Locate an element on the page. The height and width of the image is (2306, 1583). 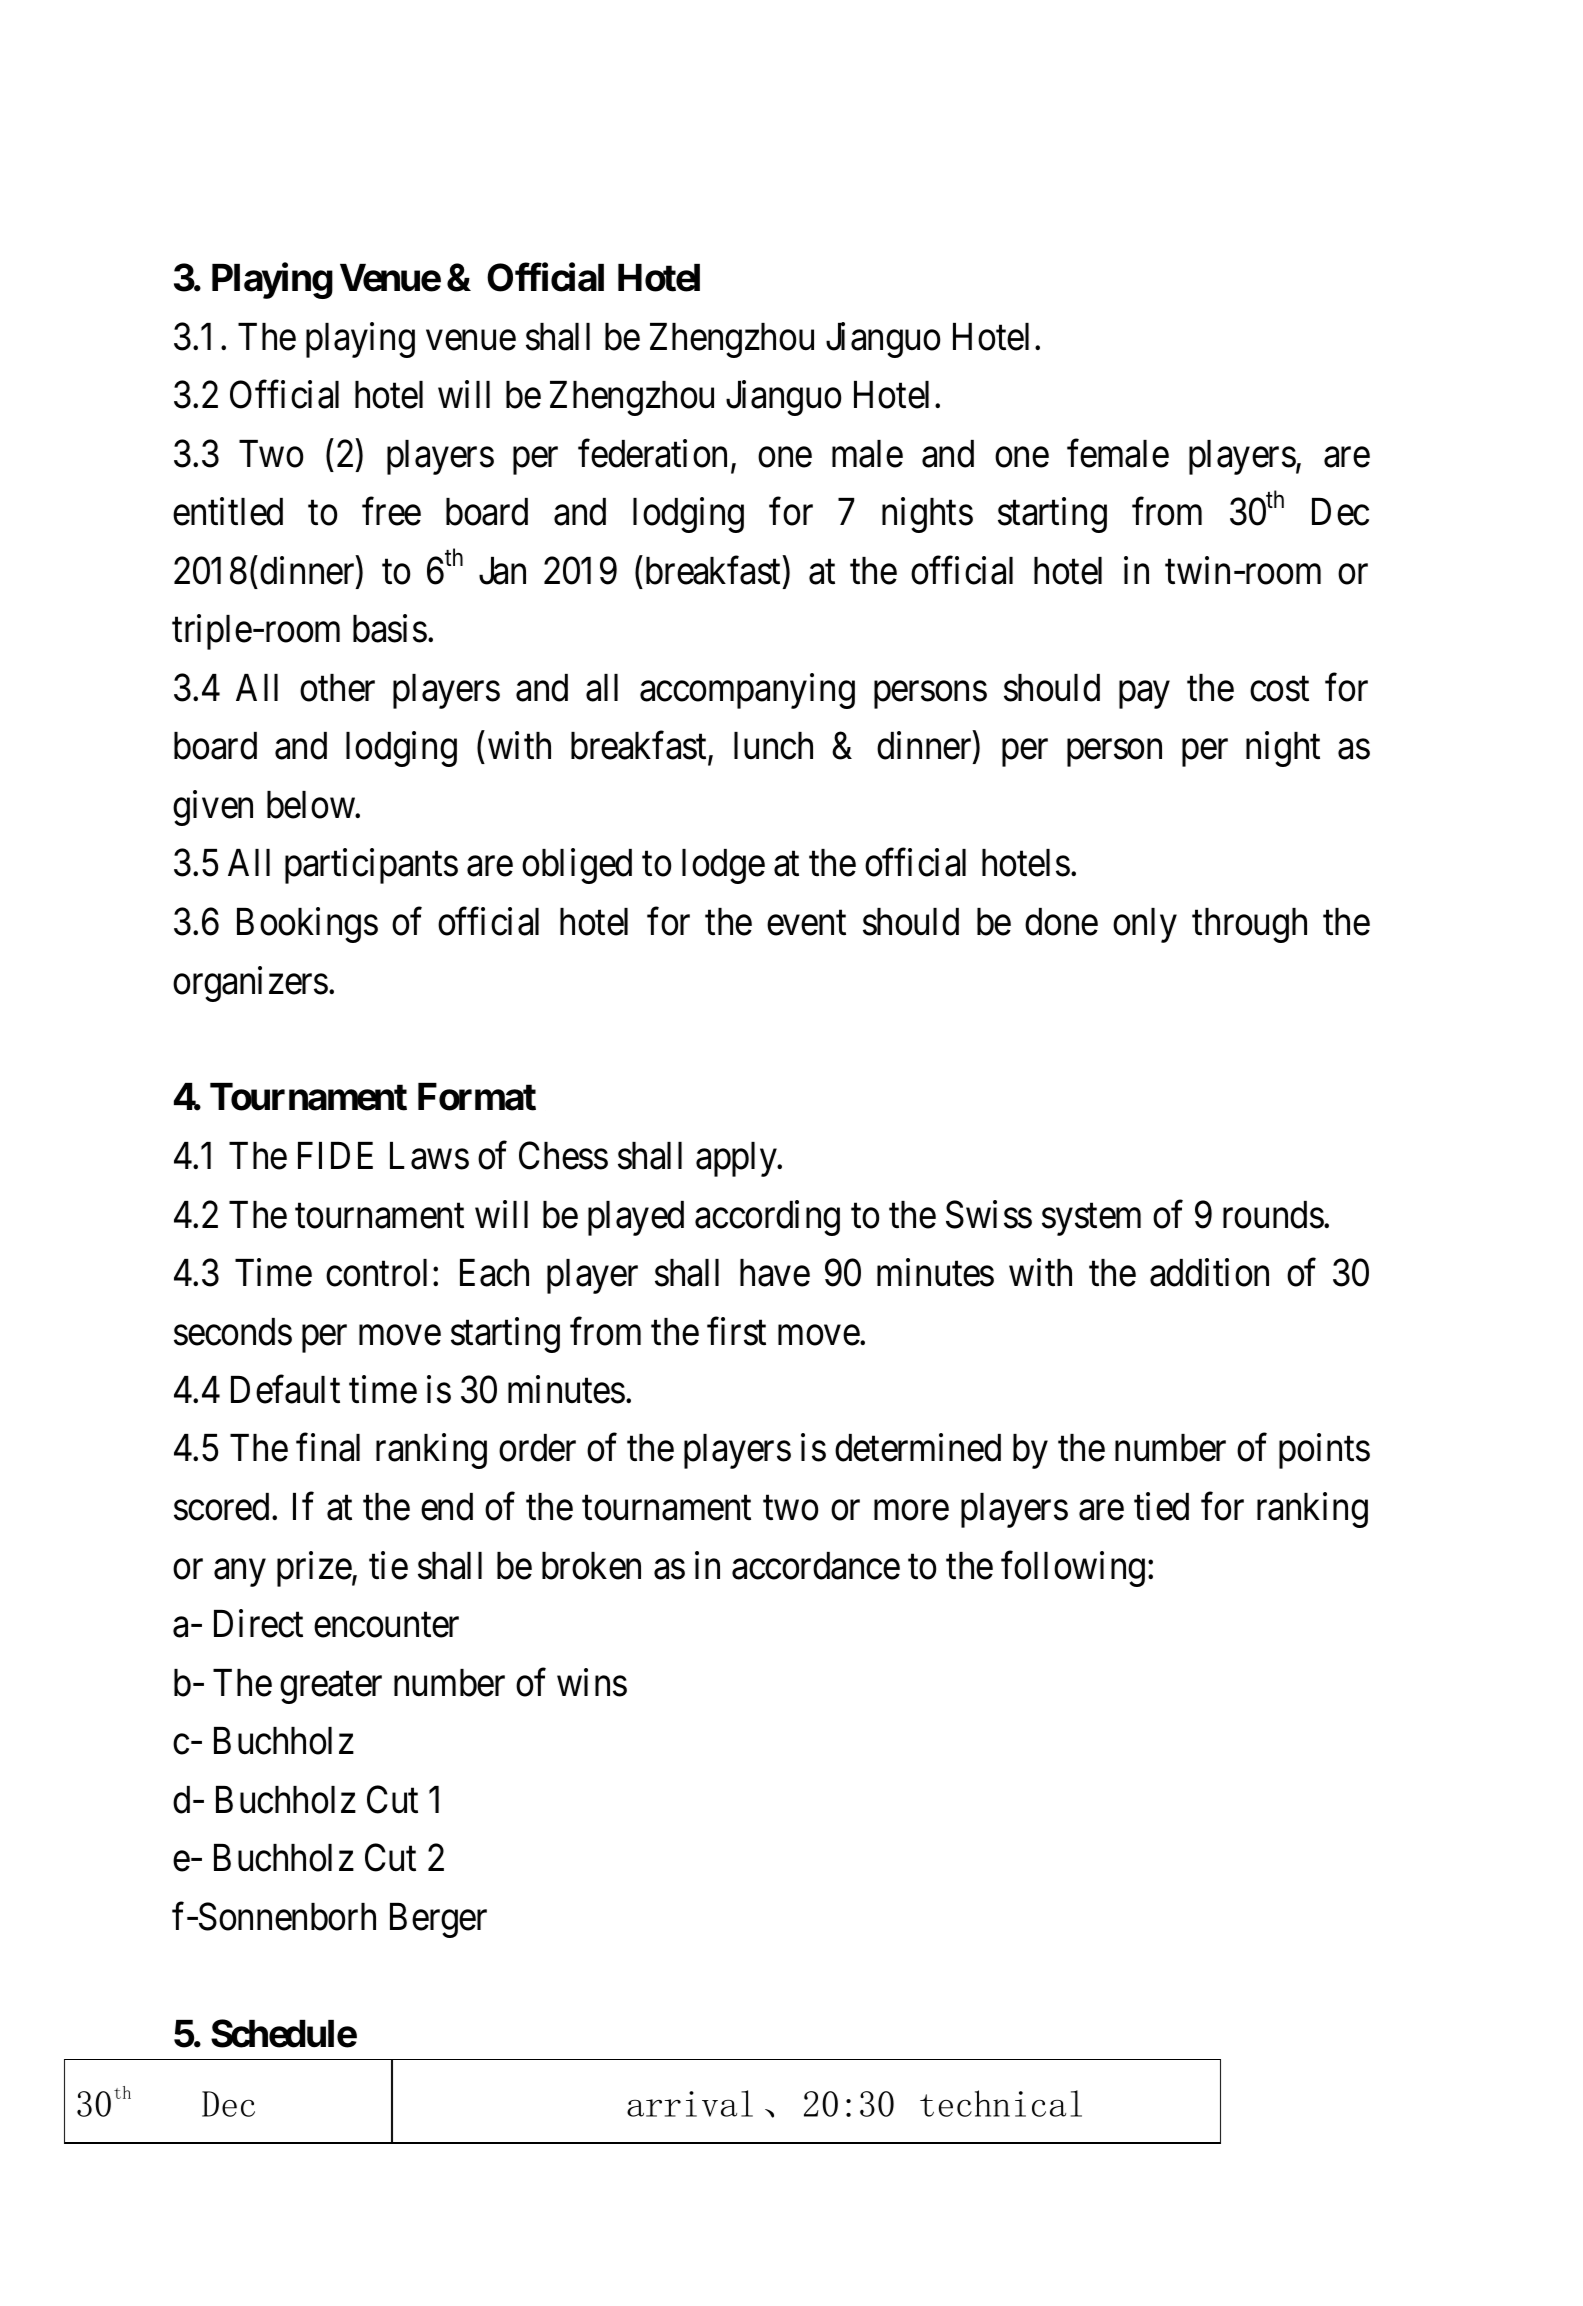
Berger is located at coordinates (438, 1920).
